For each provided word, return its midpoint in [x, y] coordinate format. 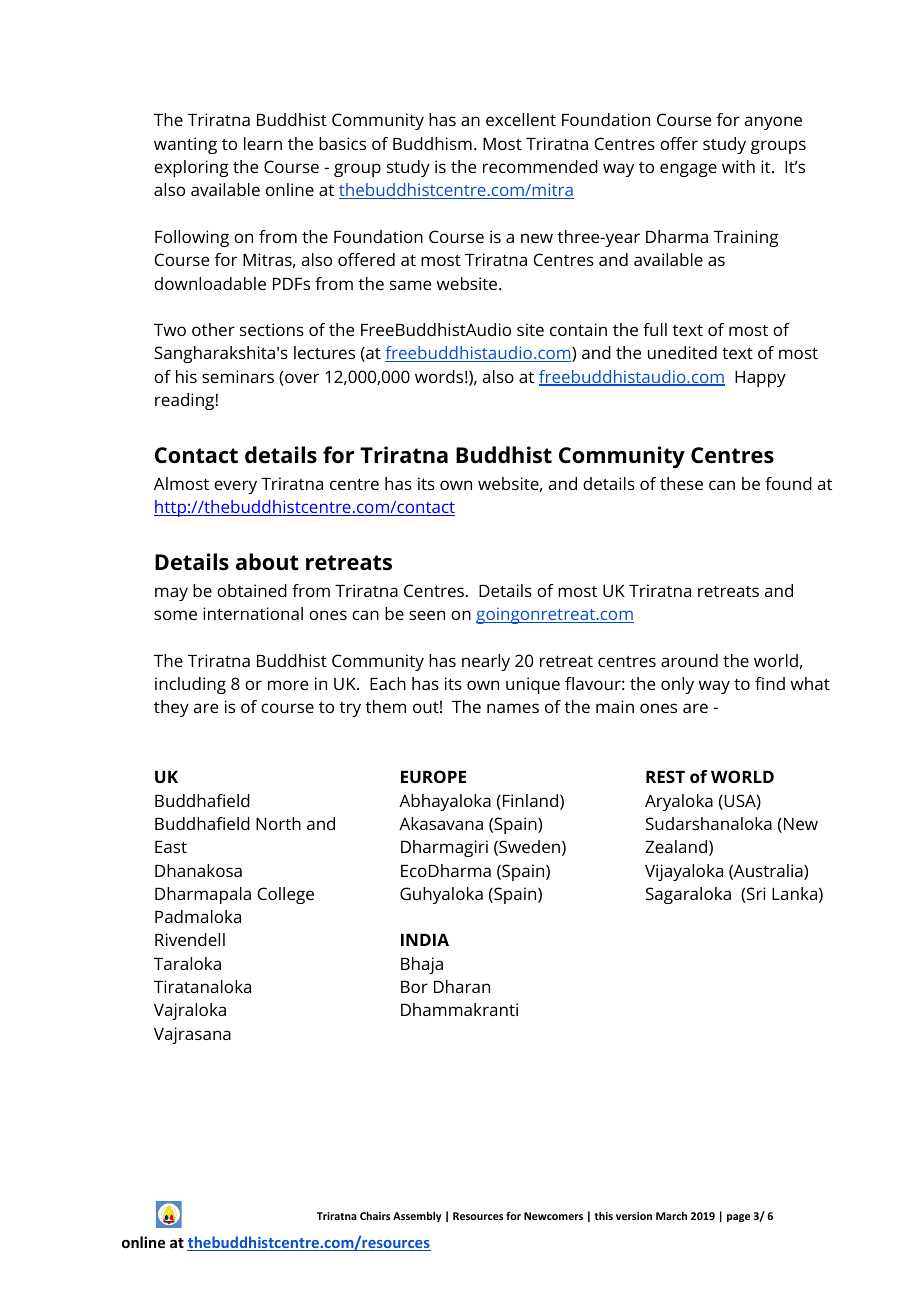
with [738, 166]
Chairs [375, 1215]
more [288, 685]
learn [263, 143]
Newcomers [553, 1216]
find [770, 683]
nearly [486, 662]
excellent [521, 119]
